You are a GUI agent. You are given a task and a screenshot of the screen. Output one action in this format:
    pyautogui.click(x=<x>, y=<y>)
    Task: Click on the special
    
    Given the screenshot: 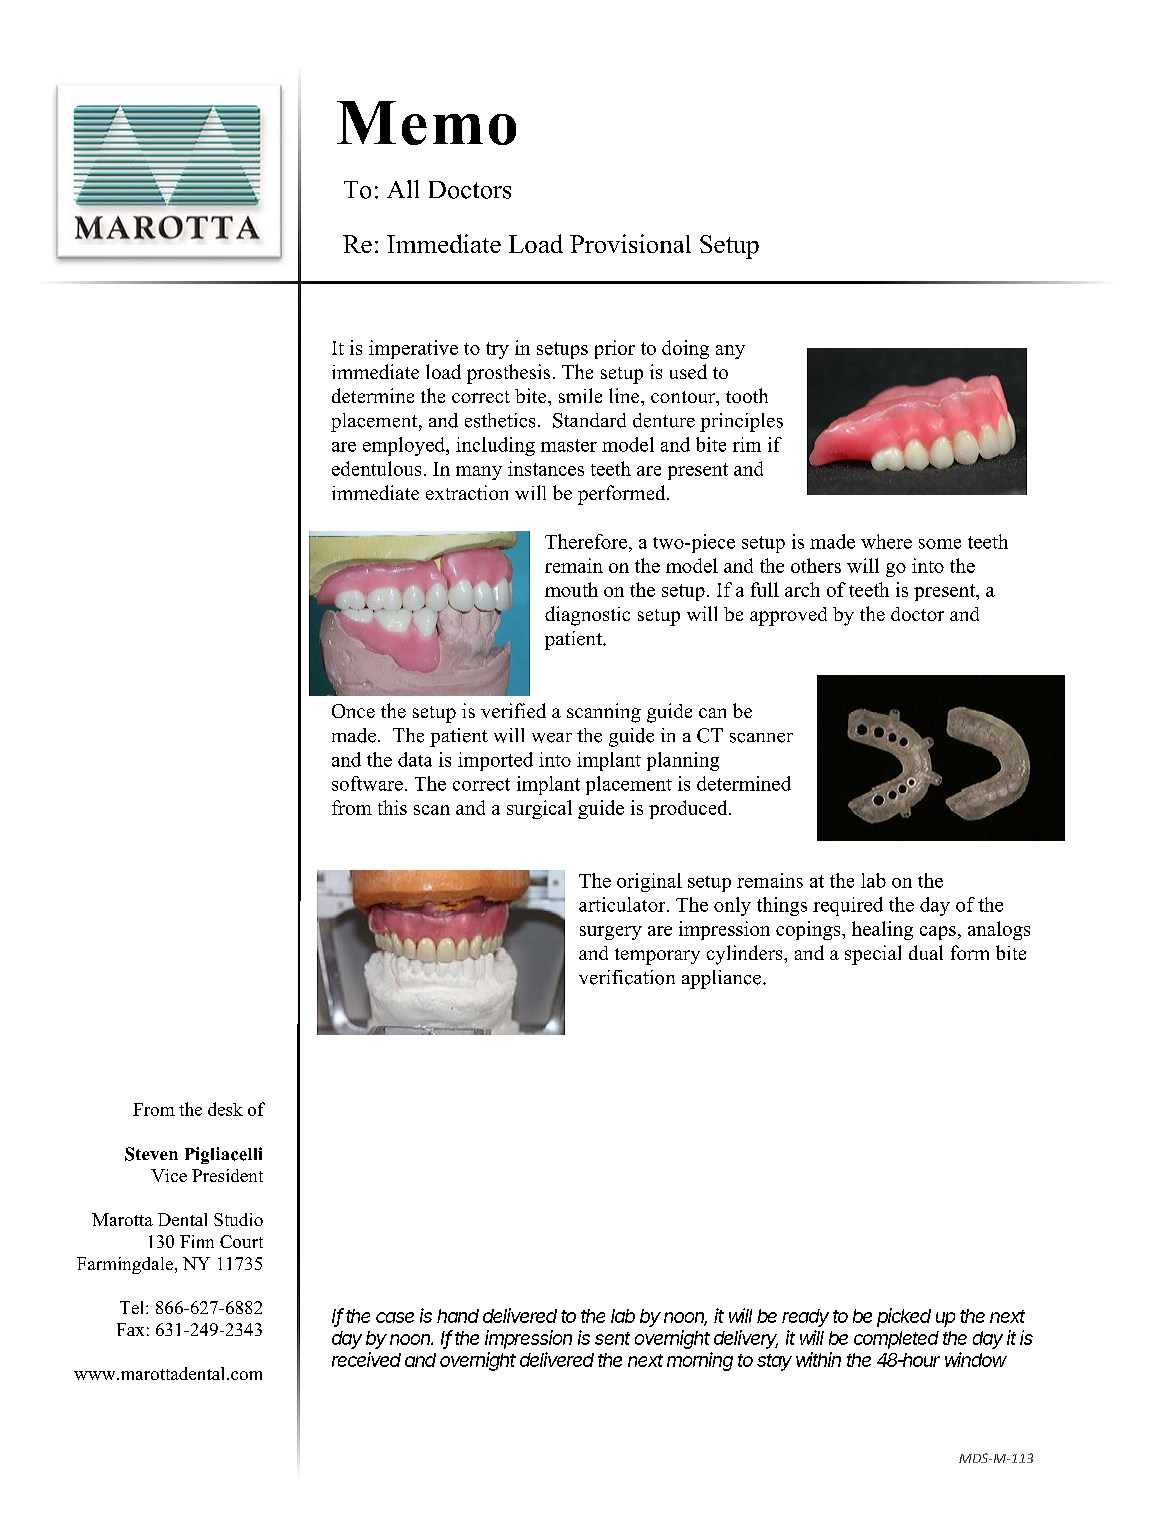 What is the action you would take?
    pyautogui.click(x=873, y=955)
